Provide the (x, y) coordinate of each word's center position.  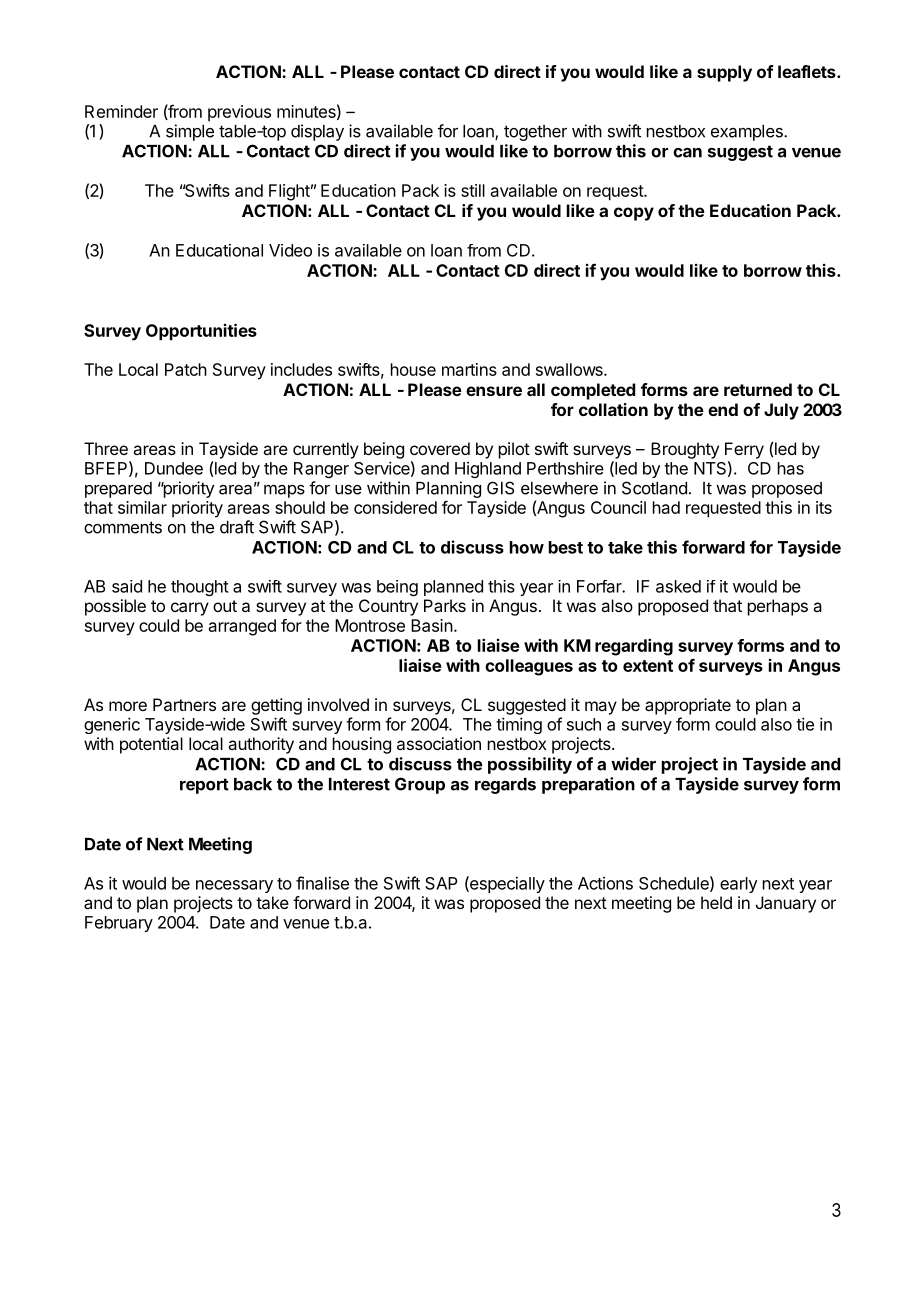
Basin (432, 625)
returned (758, 389)
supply (724, 73)
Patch (186, 369)
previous (239, 113)
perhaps (778, 607)
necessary (234, 886)
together (535, 133)
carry (190, 609)
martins (469, 369)
